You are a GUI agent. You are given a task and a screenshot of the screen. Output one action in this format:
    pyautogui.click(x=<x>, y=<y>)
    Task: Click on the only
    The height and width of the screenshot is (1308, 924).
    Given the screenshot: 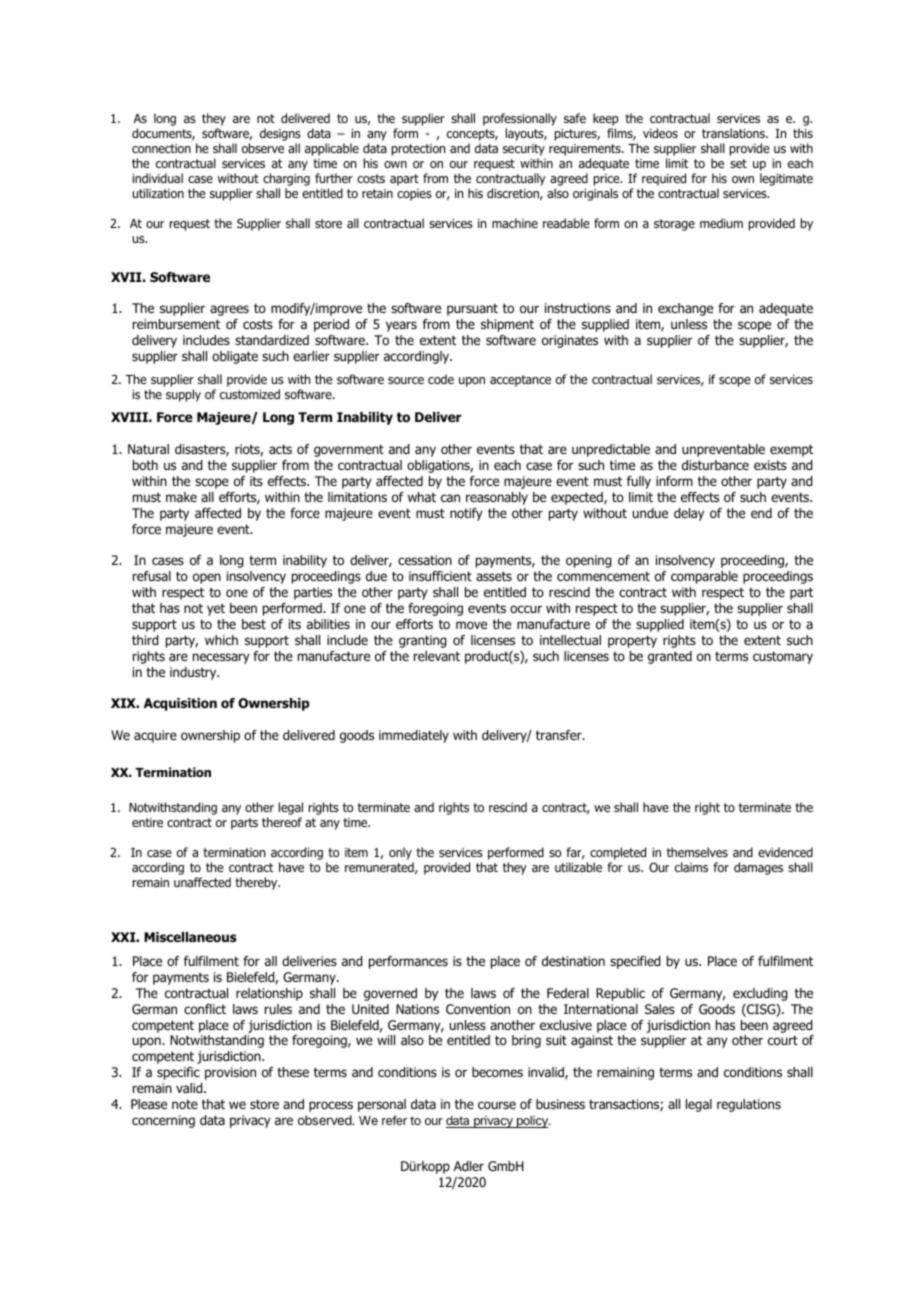 What is the action you would take?
    pyautogui.click(x=401, y=855)
